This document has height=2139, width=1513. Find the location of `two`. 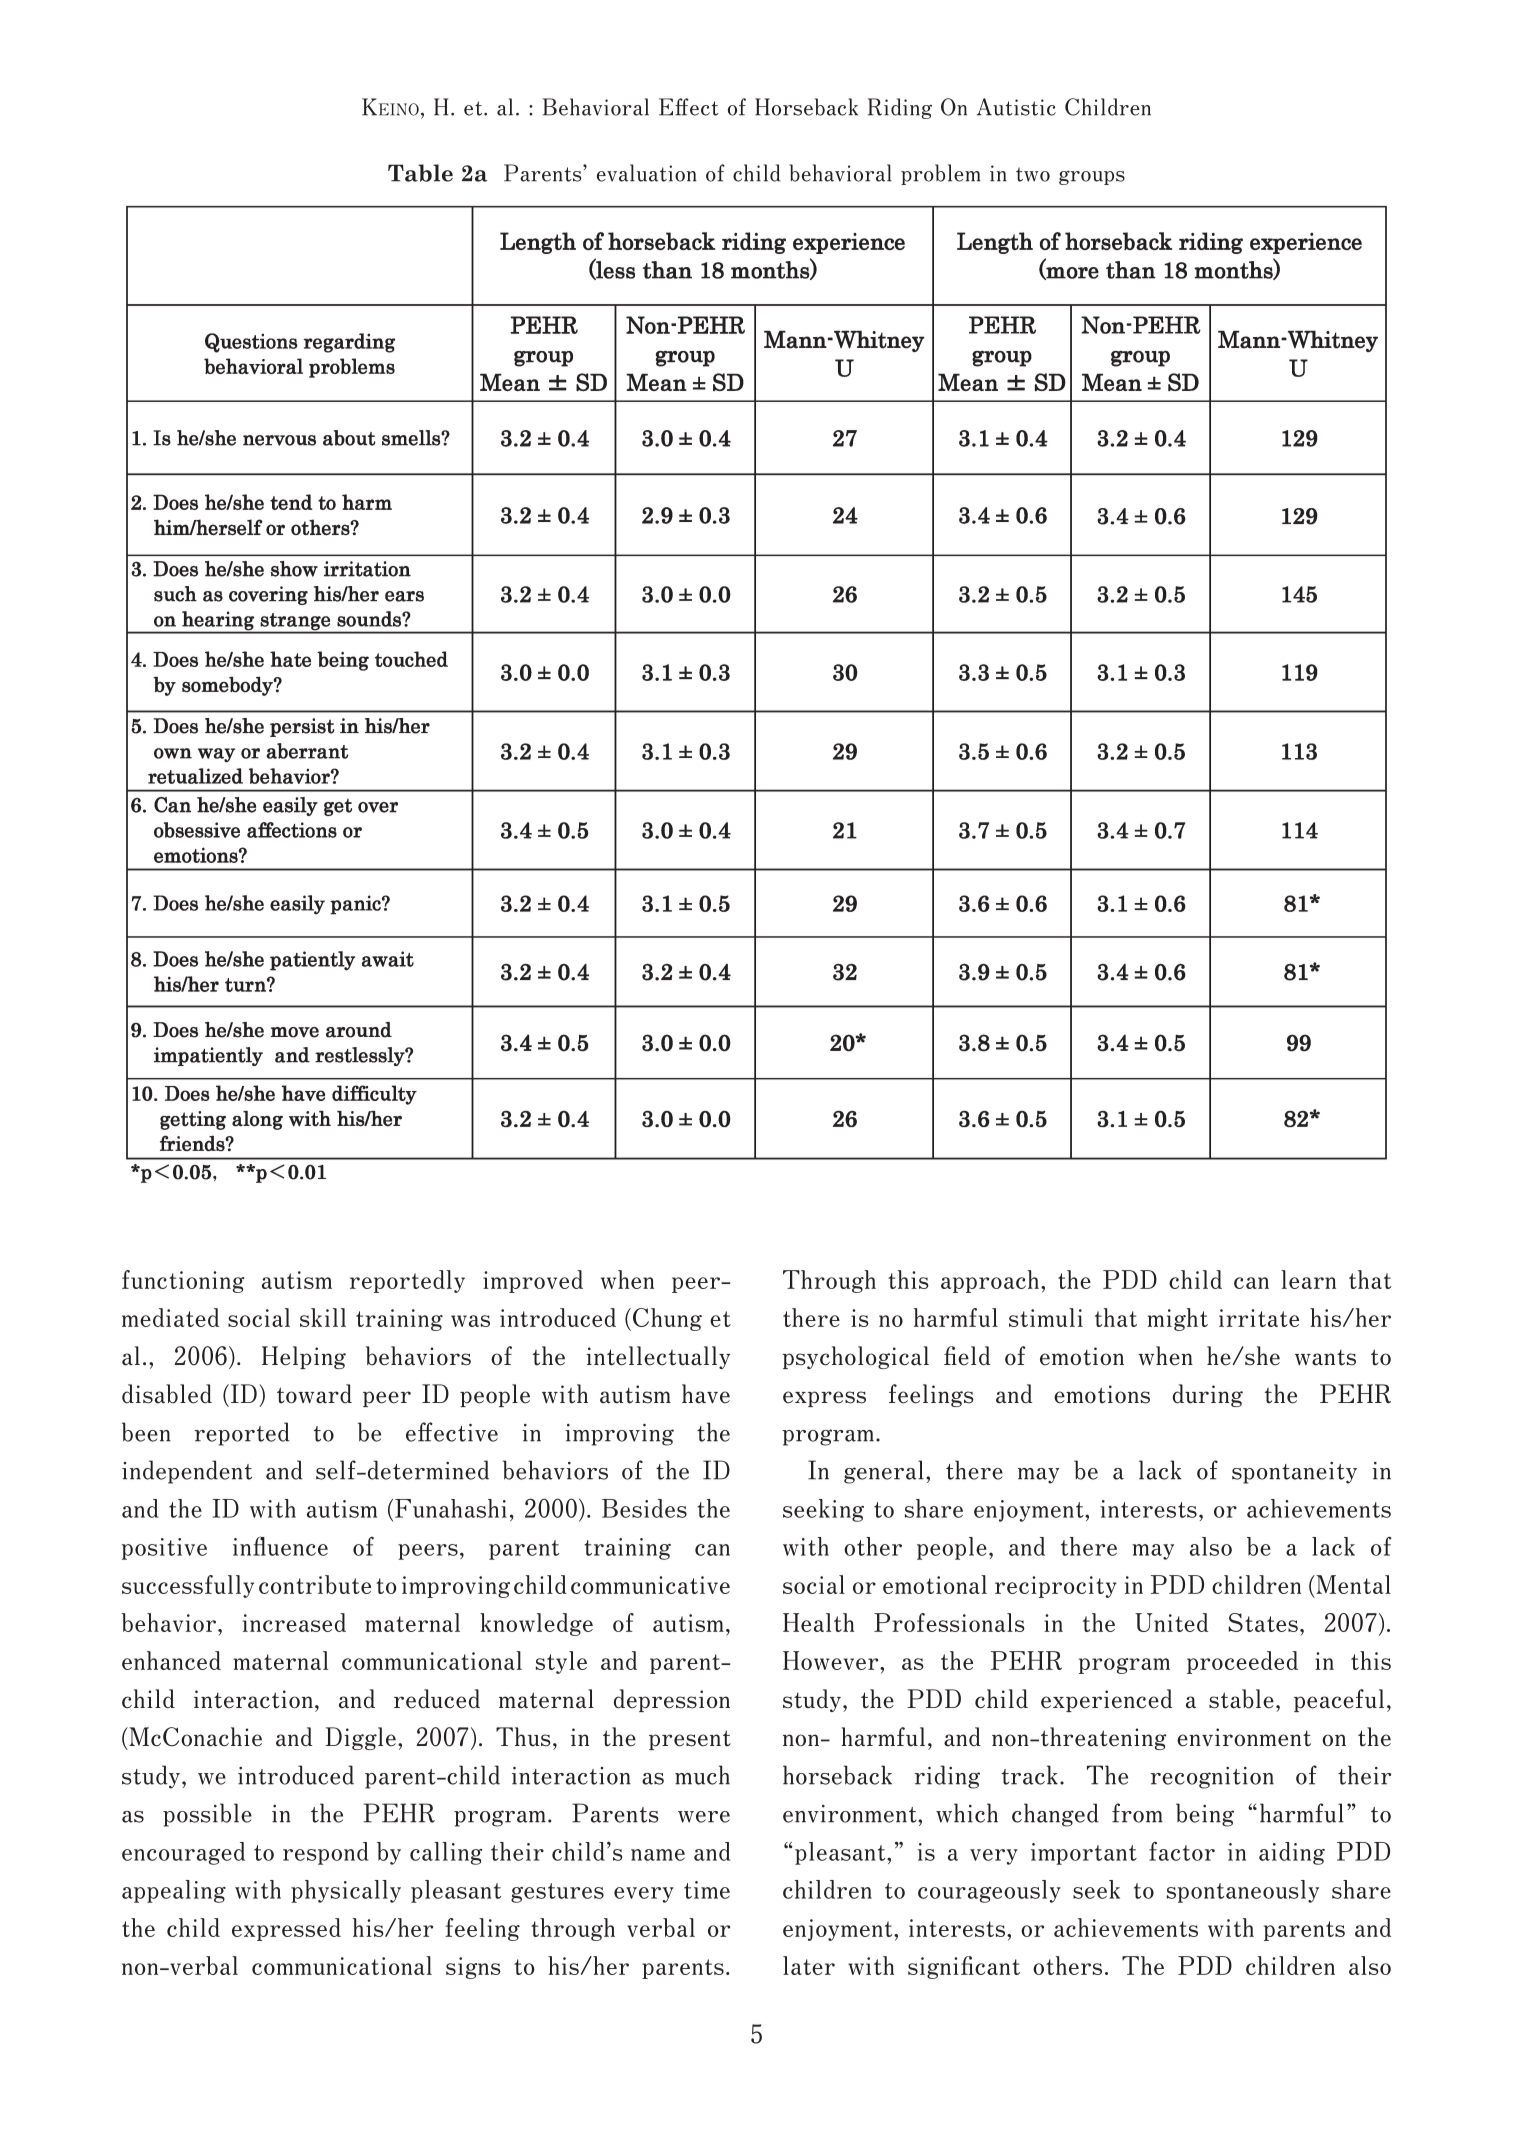

two is located at coordinates (1033, 174).
